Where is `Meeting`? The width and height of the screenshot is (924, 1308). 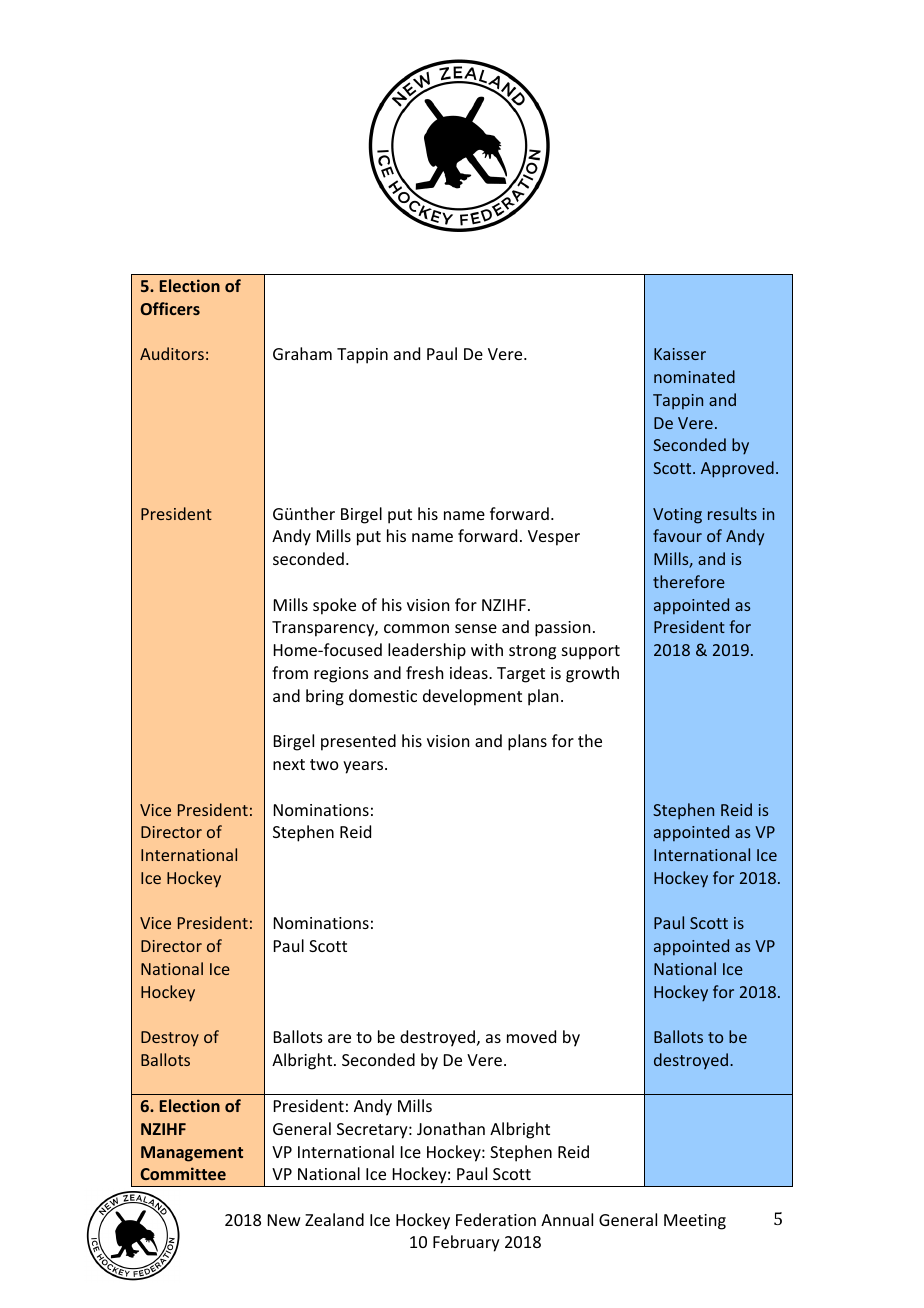 Meeting is located at coordinates (695, 1222).
